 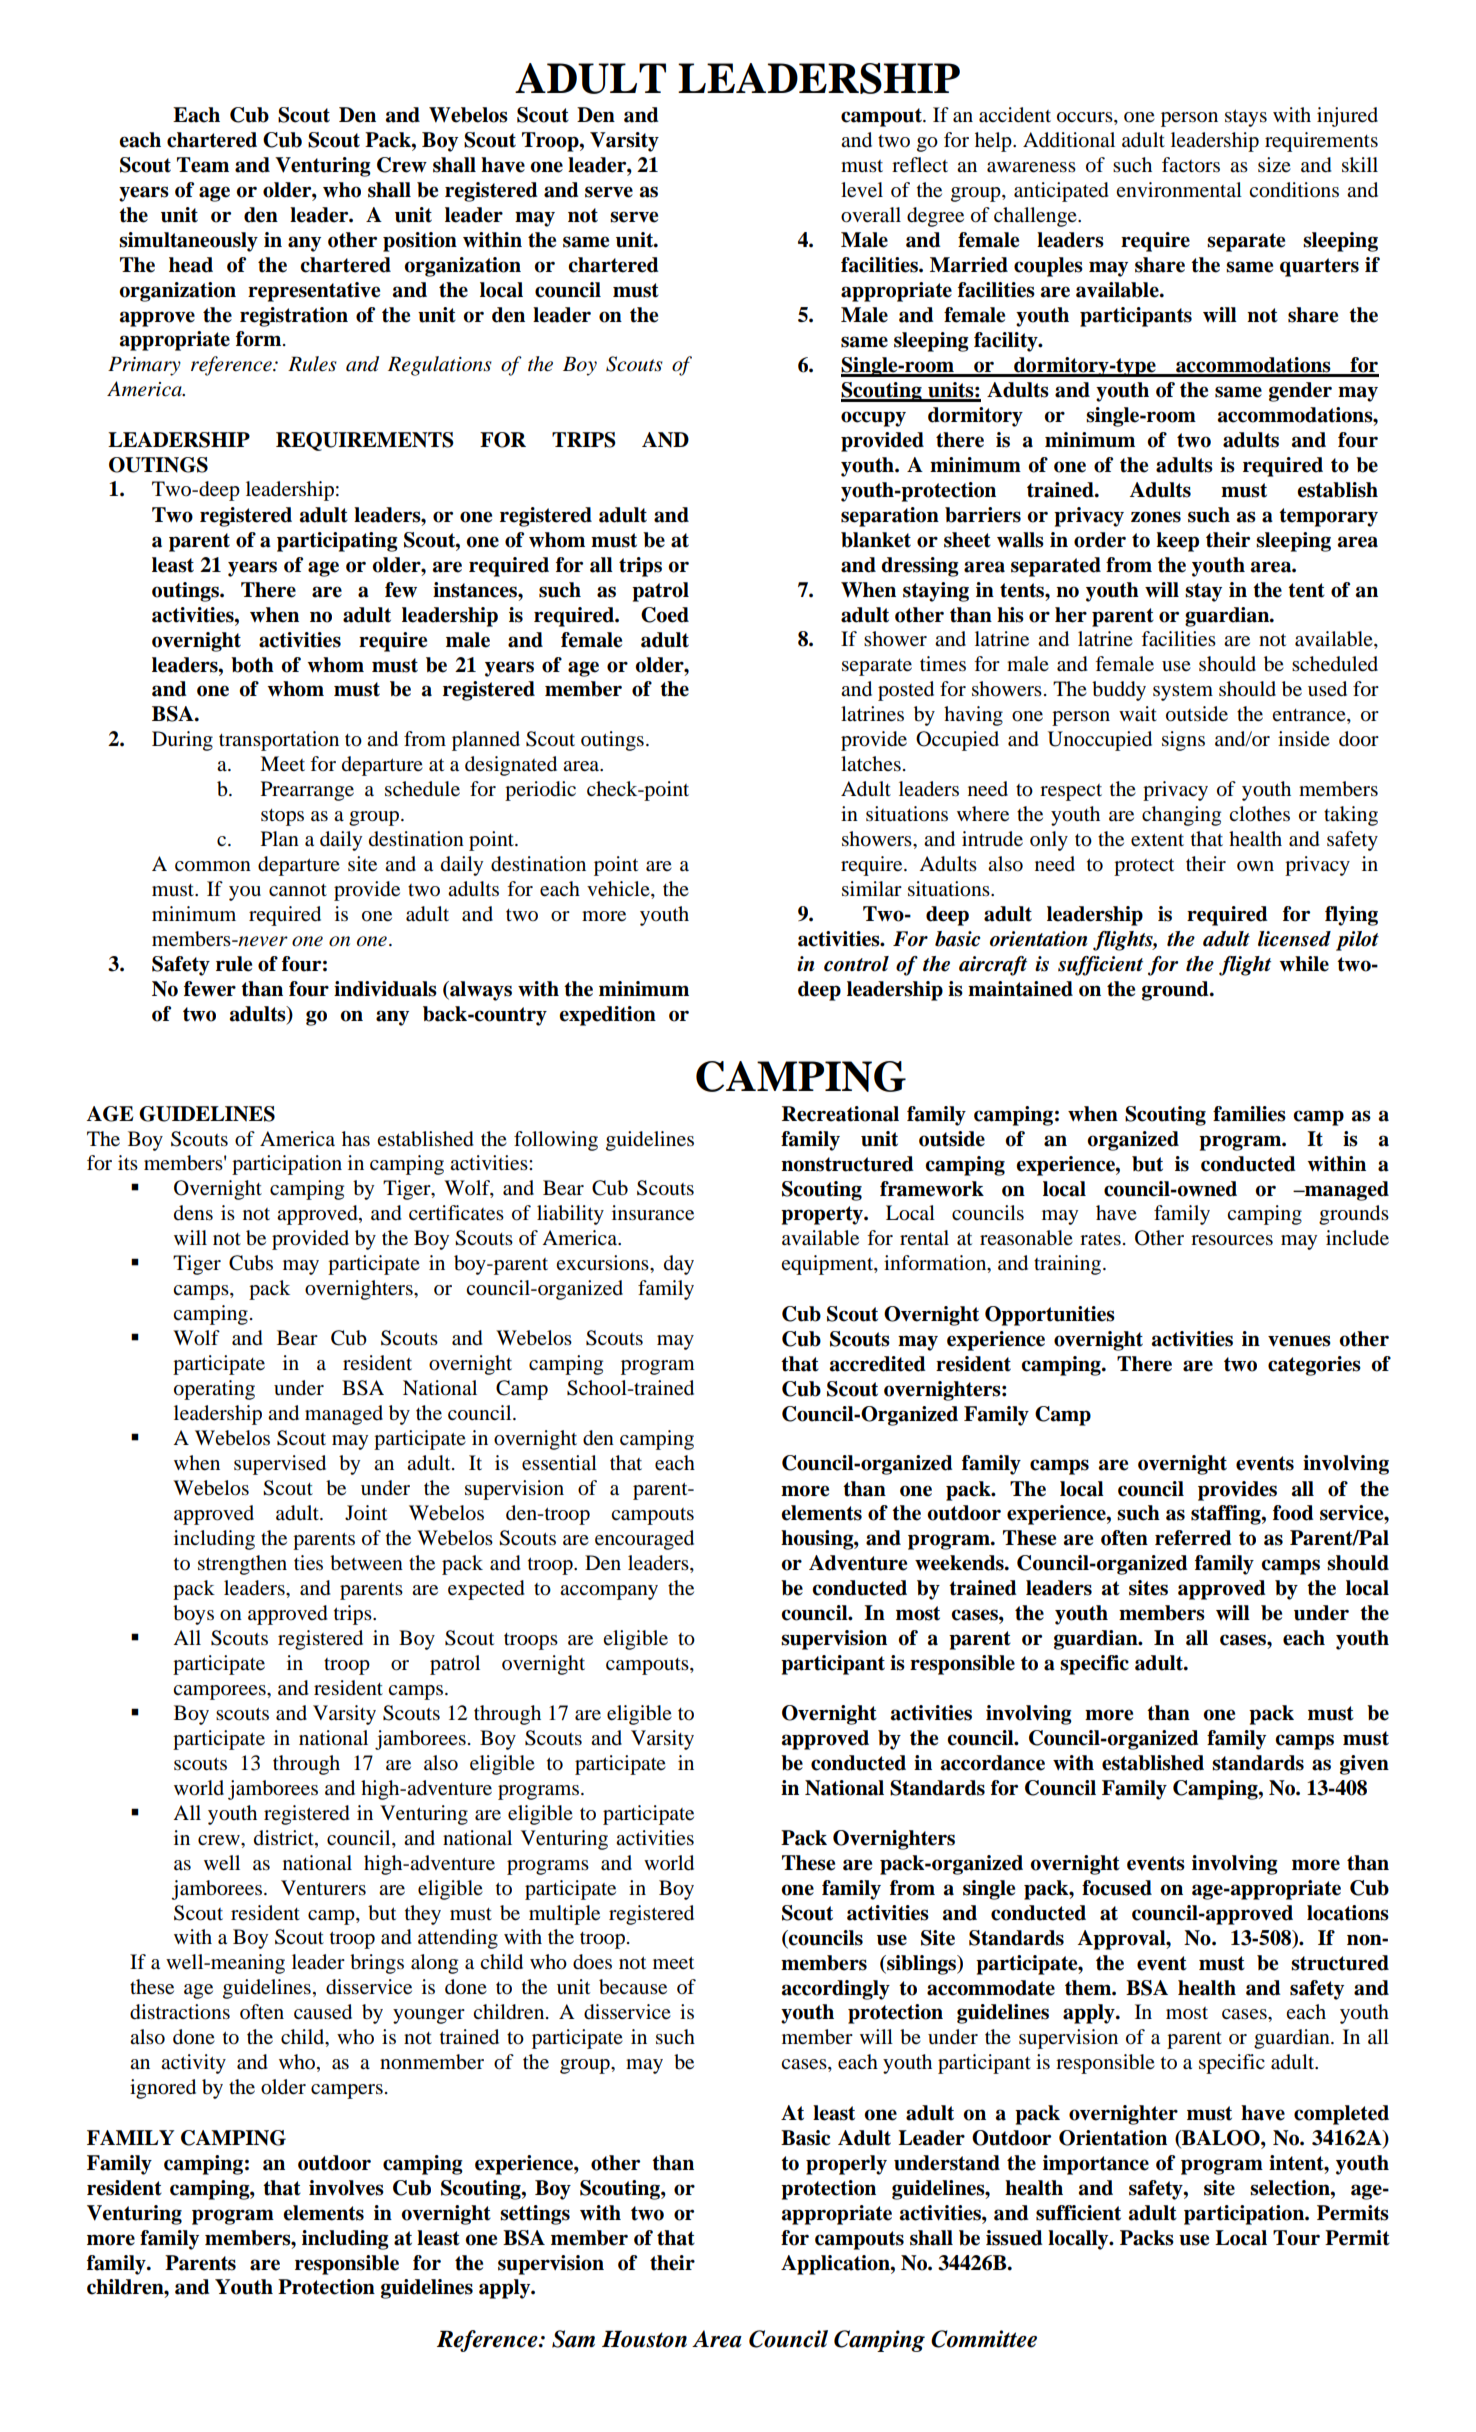 I want to click on level, so click(x=862, y=190).
